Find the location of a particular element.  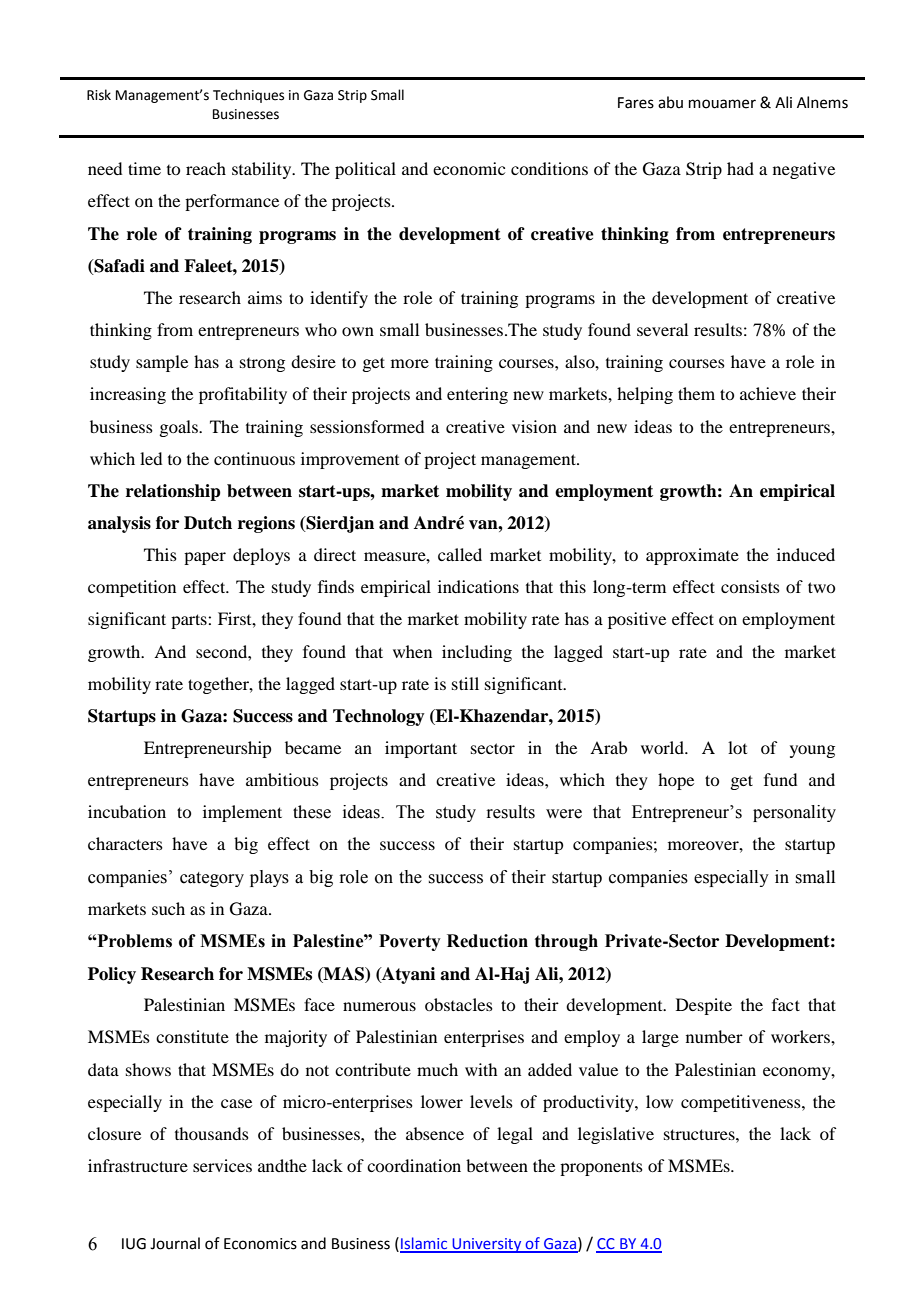

conditions is located at coordinates (549, 168).
